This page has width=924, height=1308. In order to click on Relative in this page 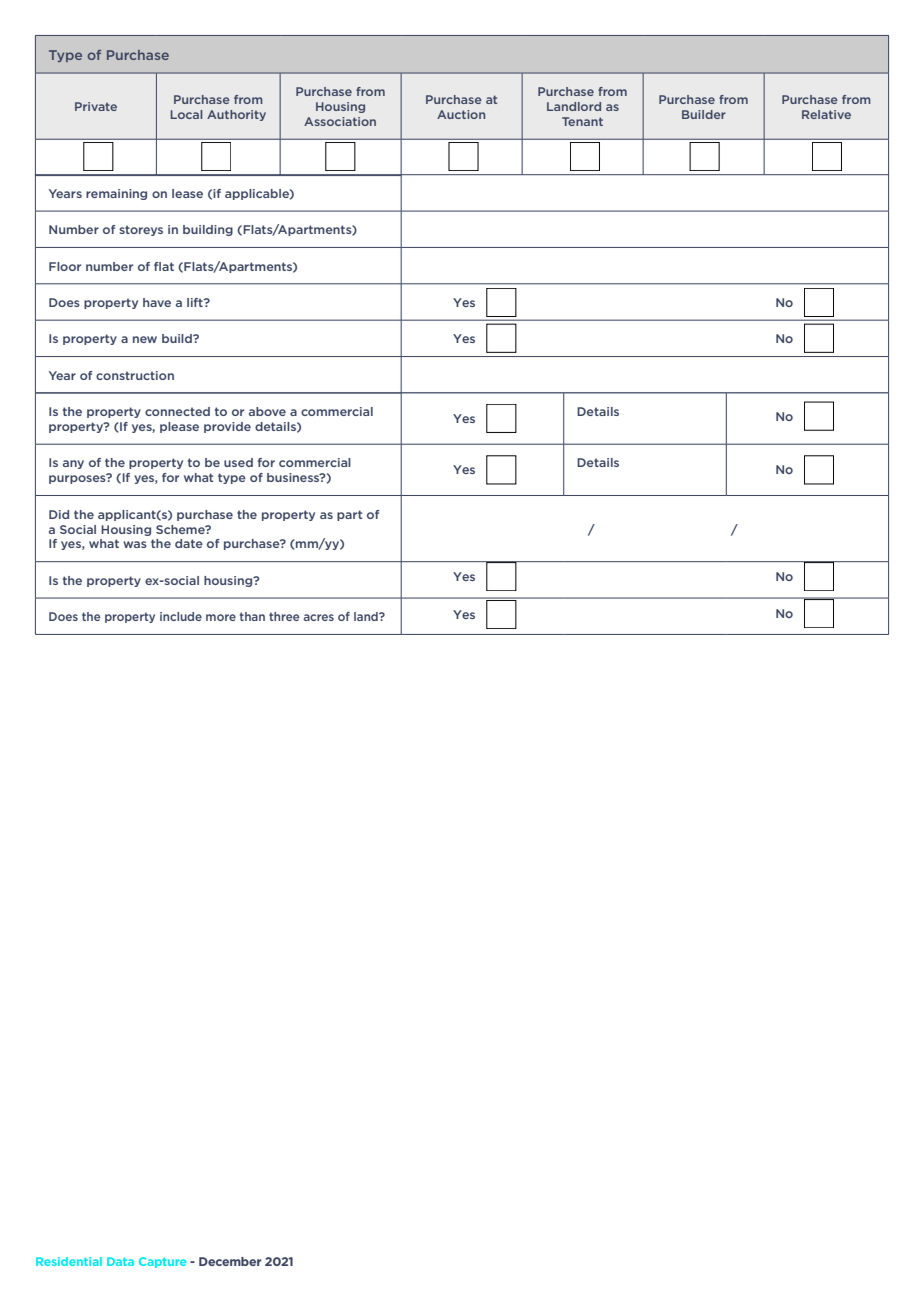, I will do `click(826, 114)`.
